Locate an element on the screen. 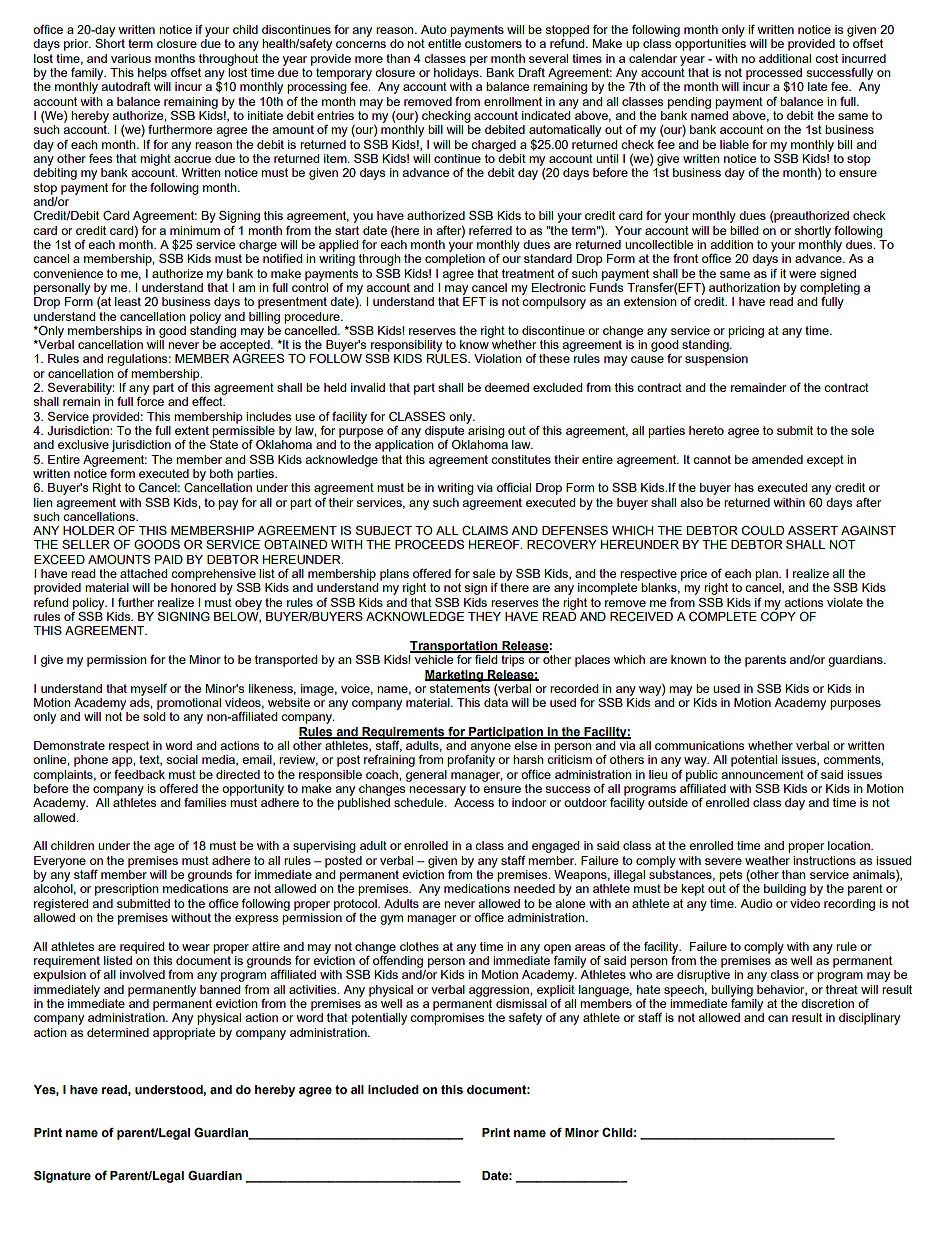 This screenshot has height=1233, width=952. processed is located at coordinates (774, 75).
